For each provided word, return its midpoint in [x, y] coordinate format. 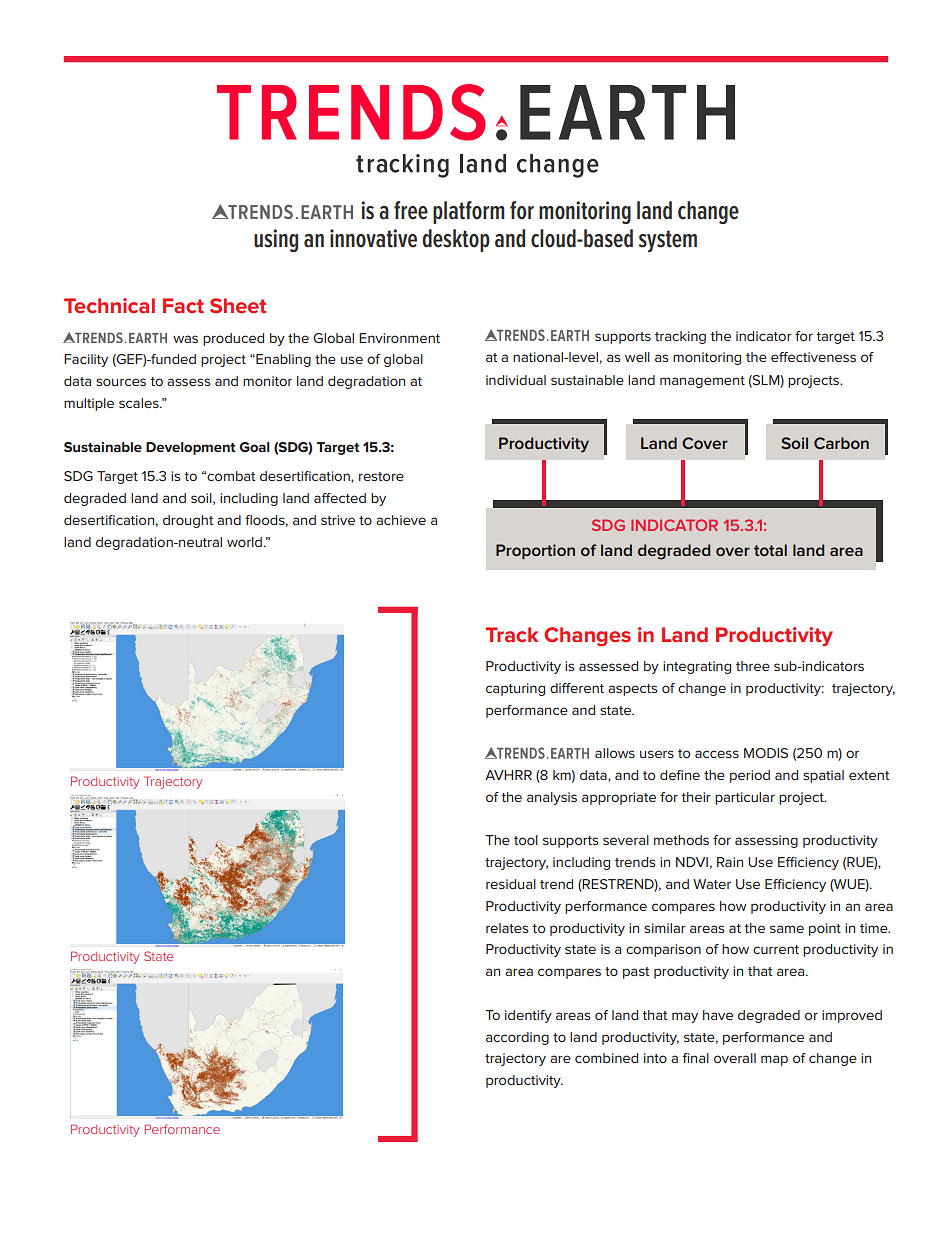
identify [528, 1016]
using [276, 240]
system [668, 241]
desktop [456, 240]
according [517, 1038]
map [774, 1060]
